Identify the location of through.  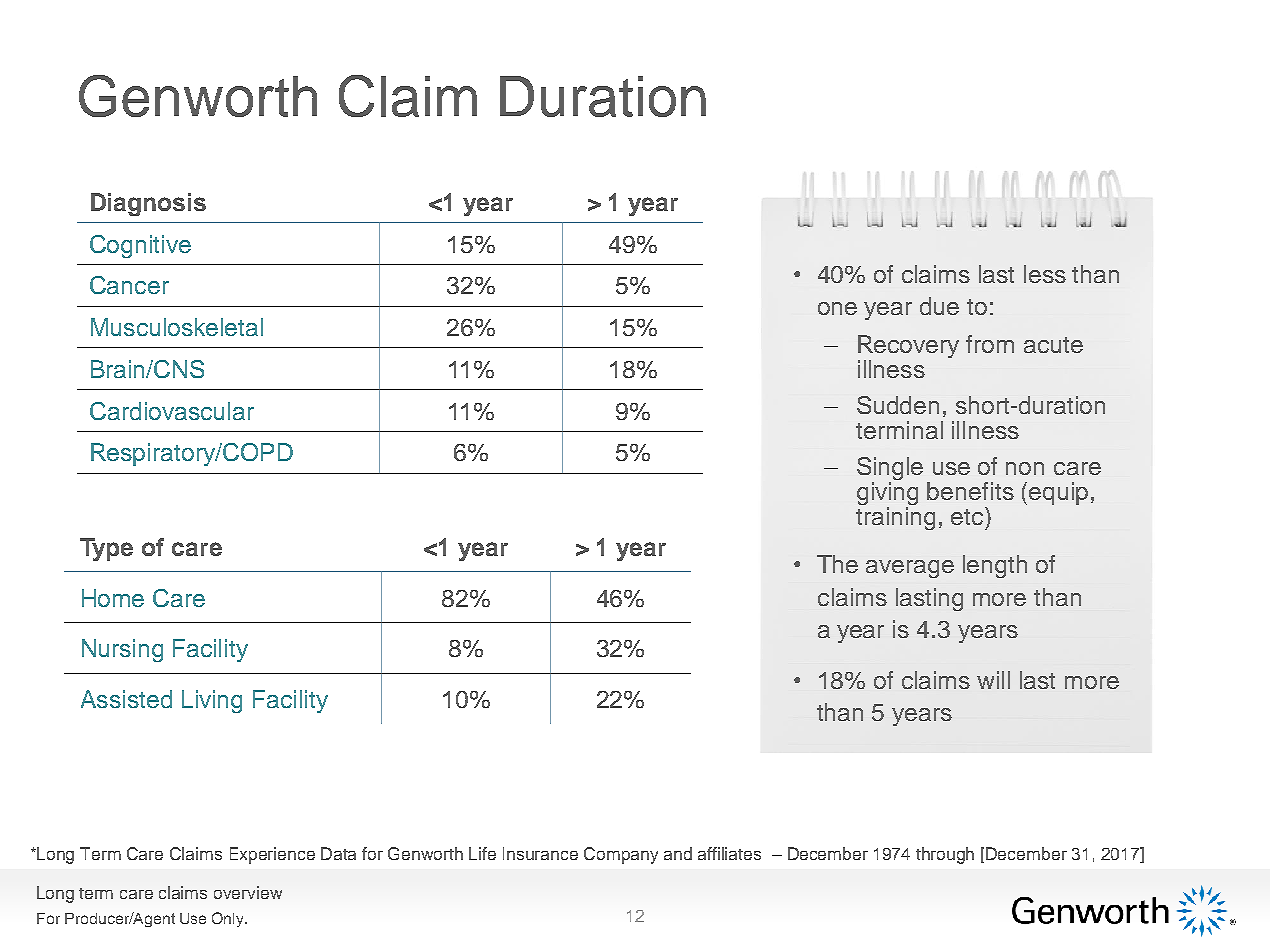
(945, 855).
